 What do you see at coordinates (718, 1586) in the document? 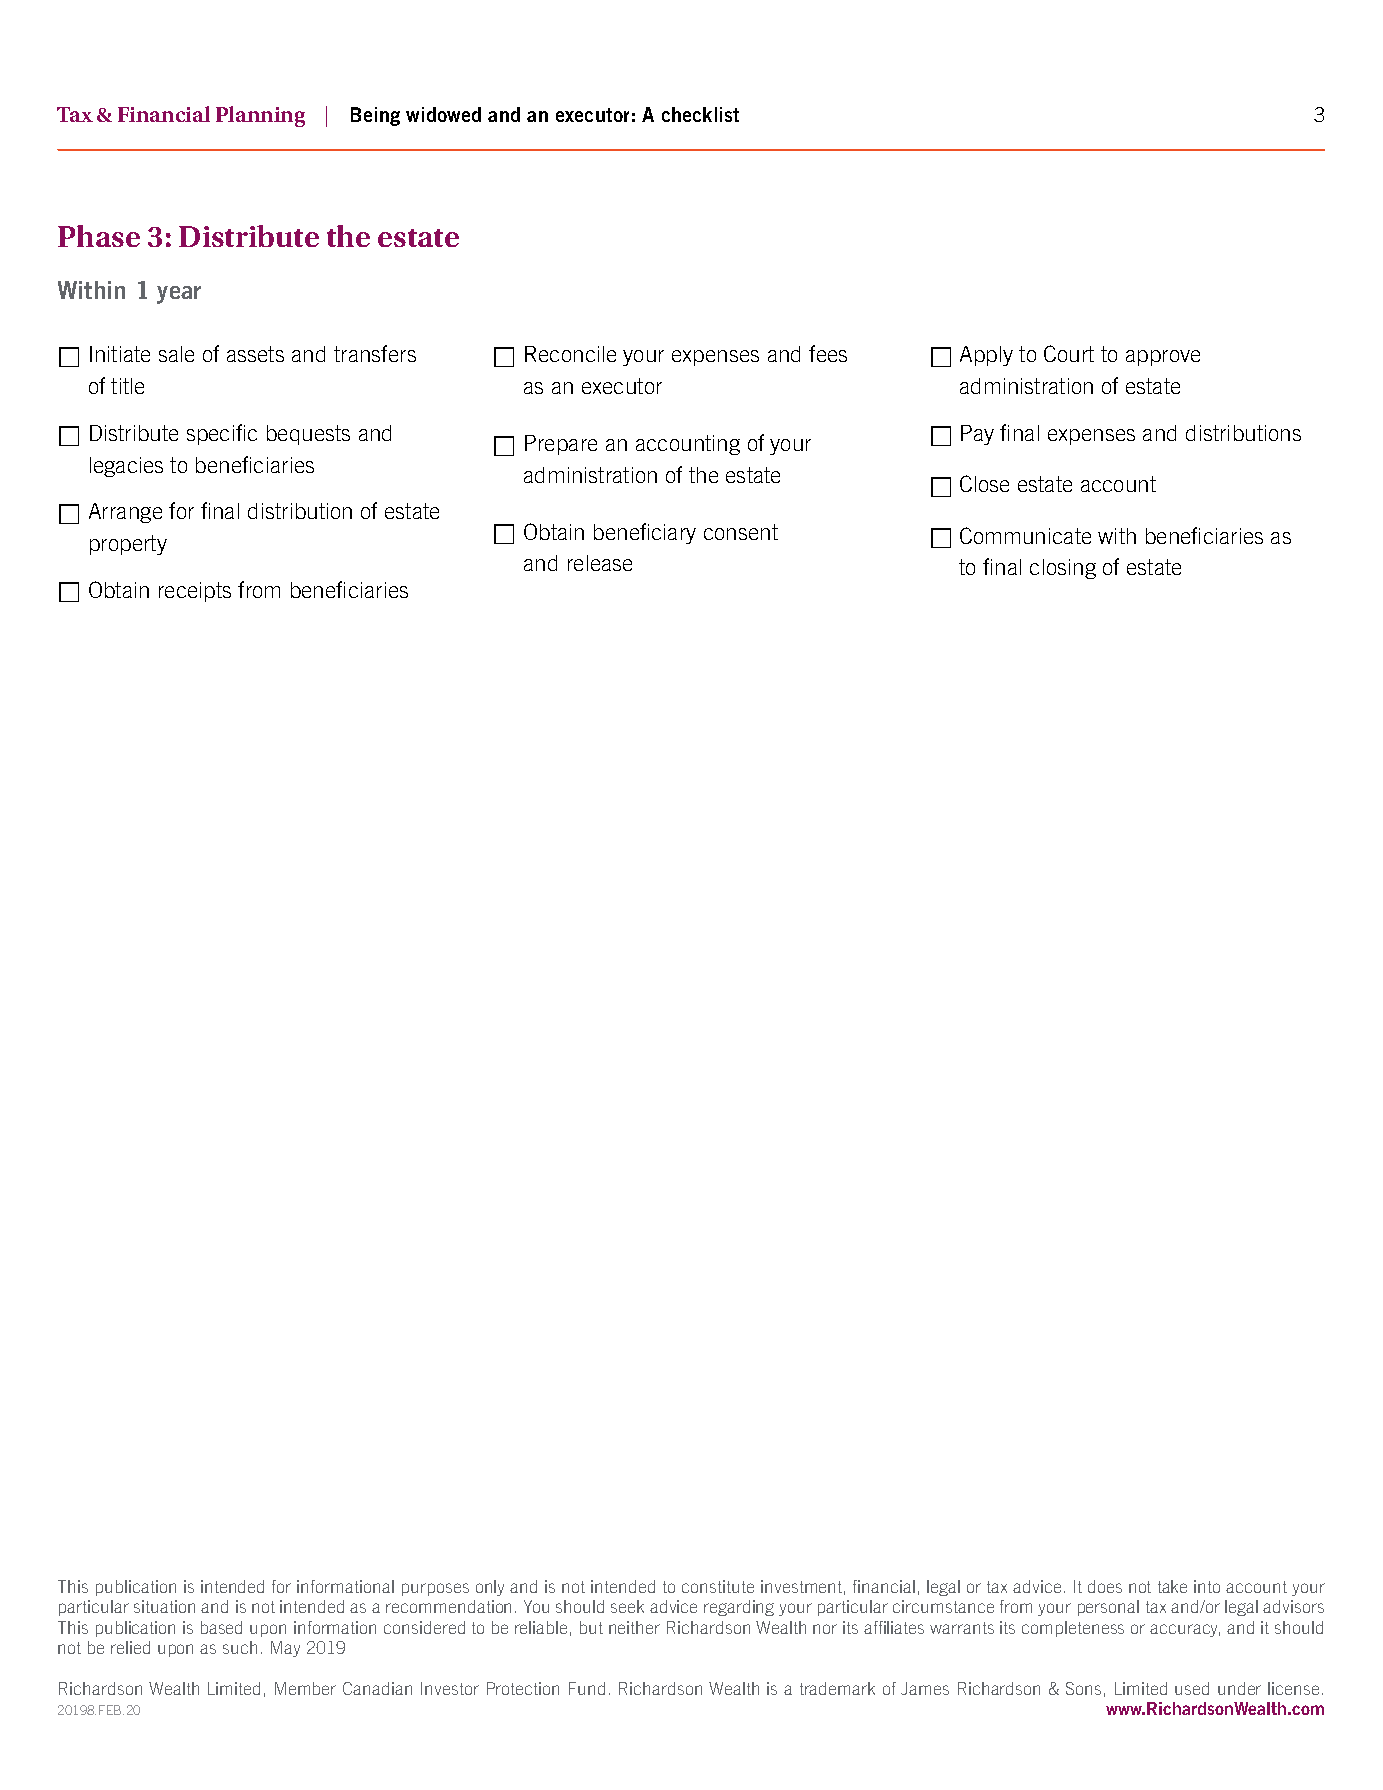
I see `constitute` at bounding box center [718, 1586].
